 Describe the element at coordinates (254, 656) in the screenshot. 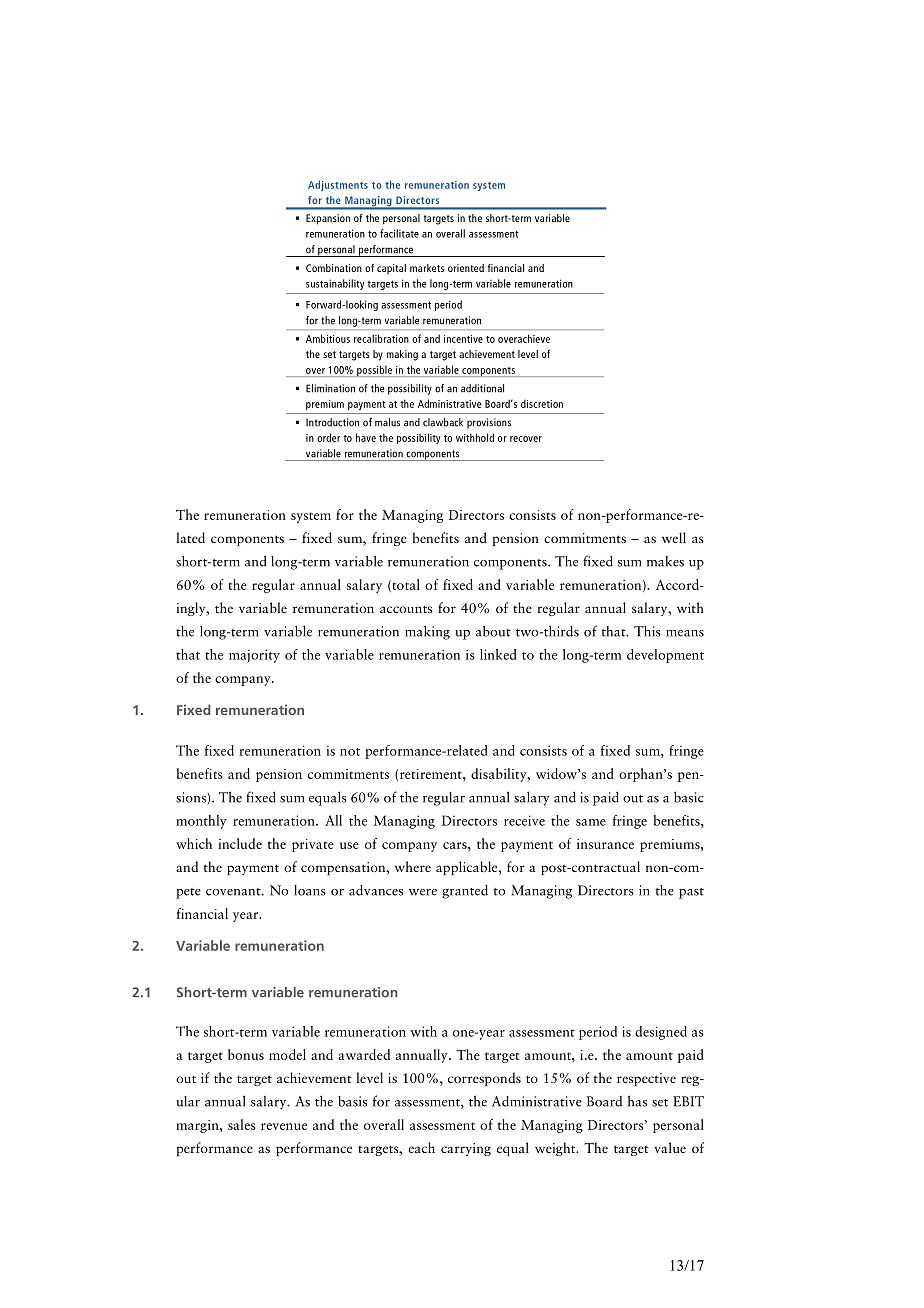

I see `majority` at that location.
